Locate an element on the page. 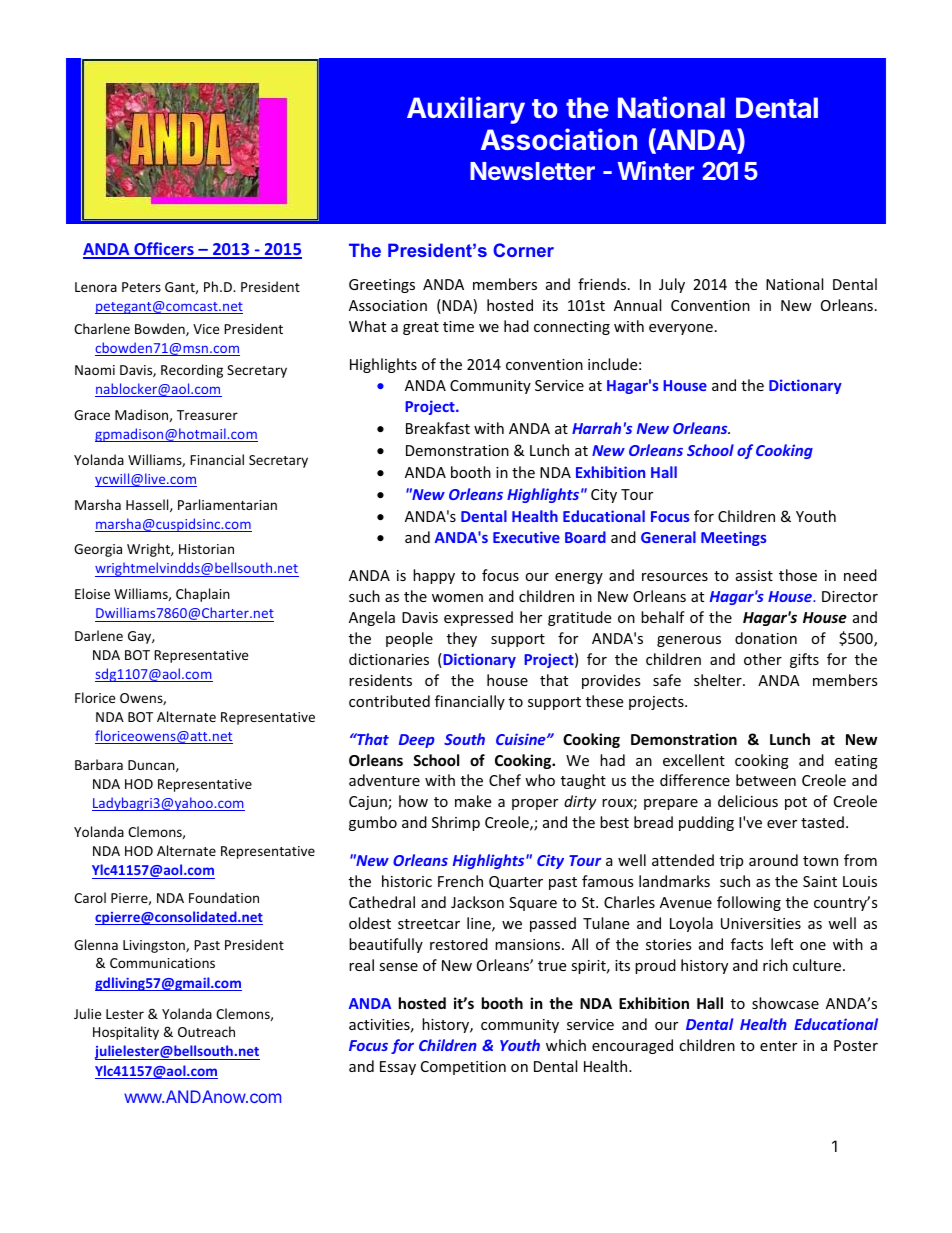 This image has height=1233, width=952. Treasurer is located at coordinates (207, 415).
